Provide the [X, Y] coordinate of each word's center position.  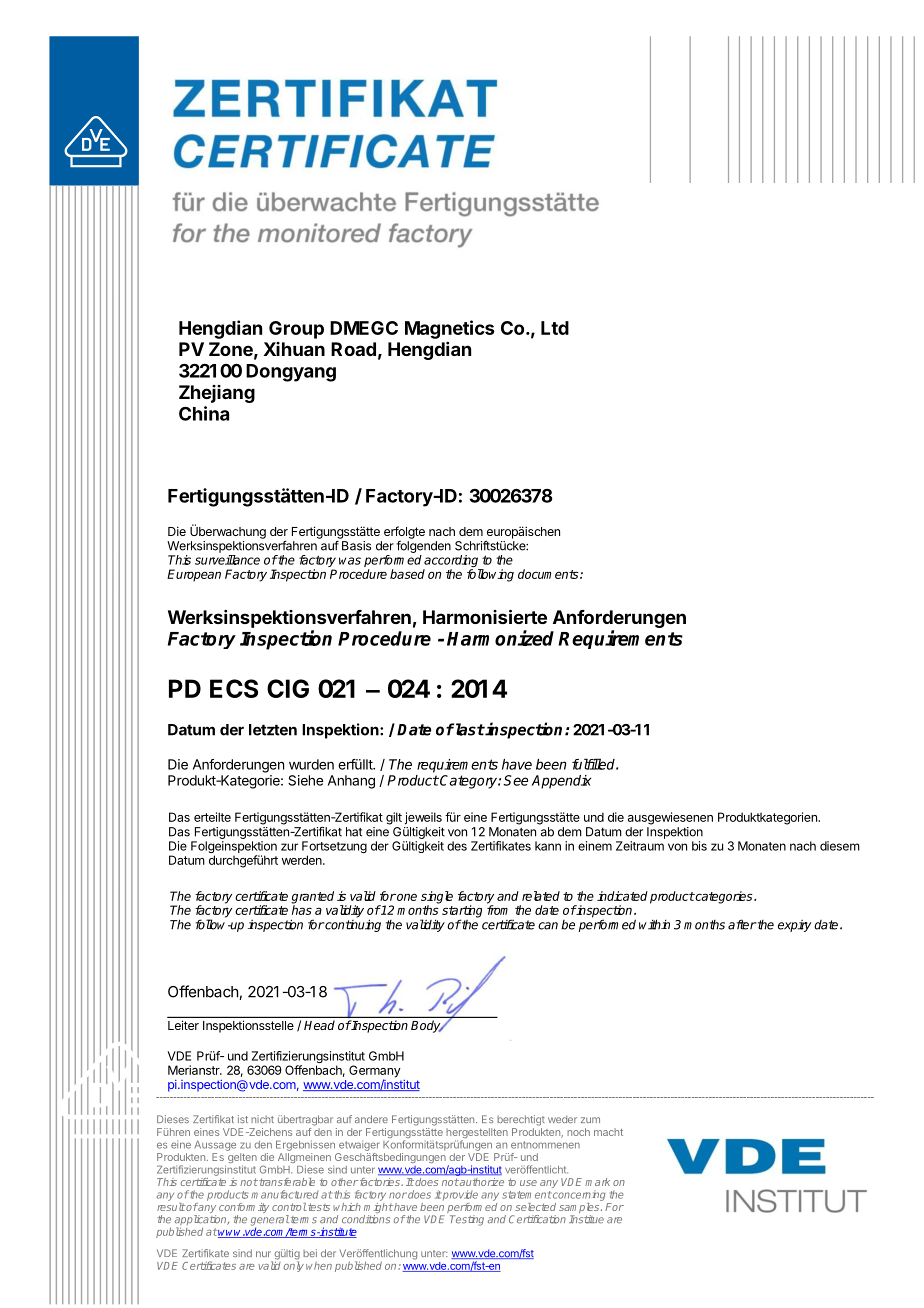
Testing [467, 1220]
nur [263, 1254]
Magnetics [450, 329]
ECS [234, 688]
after [742, 924]
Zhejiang [217, 394]
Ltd [555, 328]
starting [462, 912]
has [302, 909]
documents [549, 574]
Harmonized [500, 638]
